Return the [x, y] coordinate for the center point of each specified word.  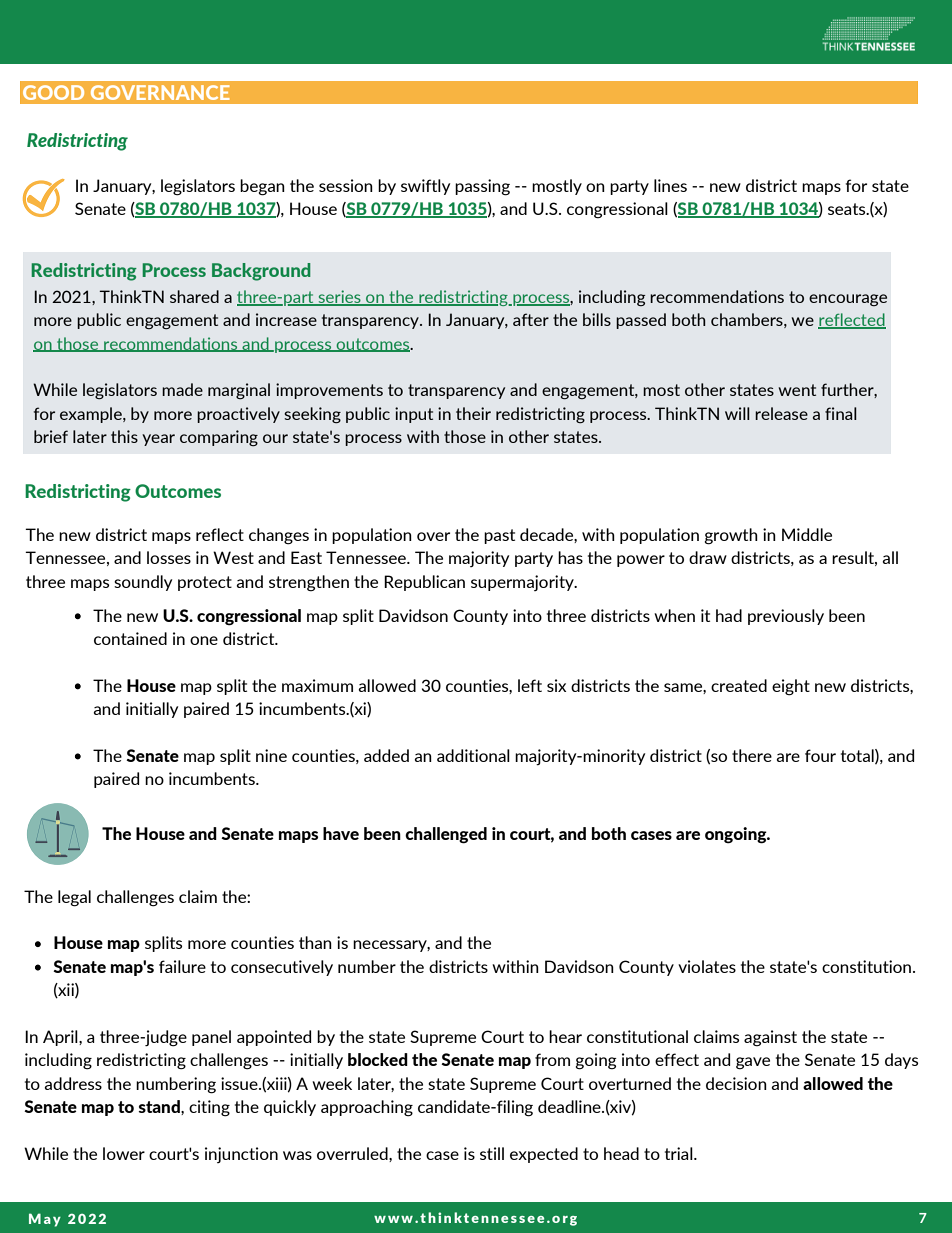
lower [124, 1153]
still [492, 1153]
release [781, 413]
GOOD [53, 92]
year [158, 440]
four [820, 755]
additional [473, 755]
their [473, 413]
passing [482, 187]
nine [271, 755]
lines [670, 185]
